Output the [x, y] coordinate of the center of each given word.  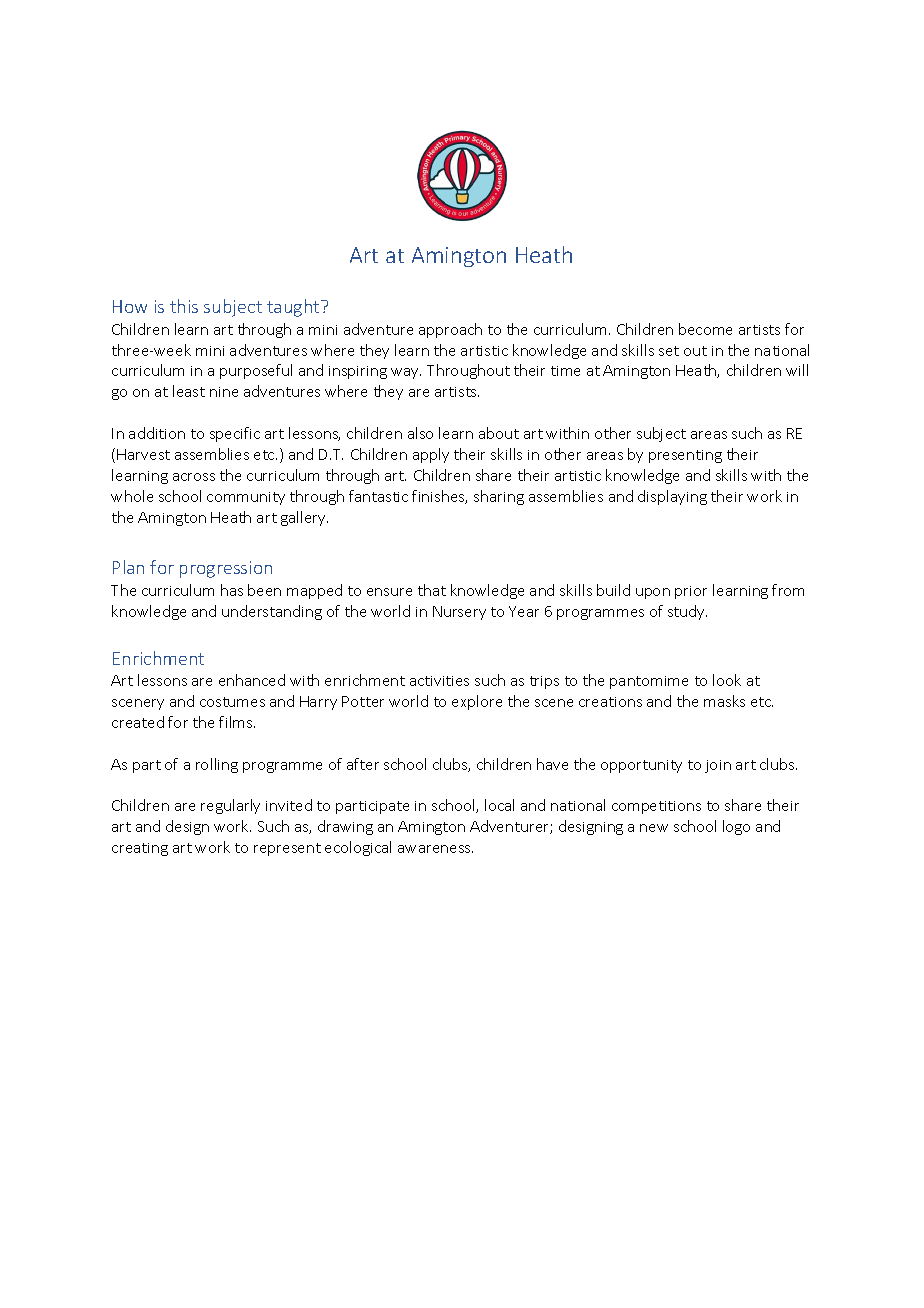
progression [226, 569]
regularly [230, 806]
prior [691, 592]
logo [736, 827]
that [432, 590]
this [184, 306]
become [705, 329]
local [499, 805]
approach [450, 330]
